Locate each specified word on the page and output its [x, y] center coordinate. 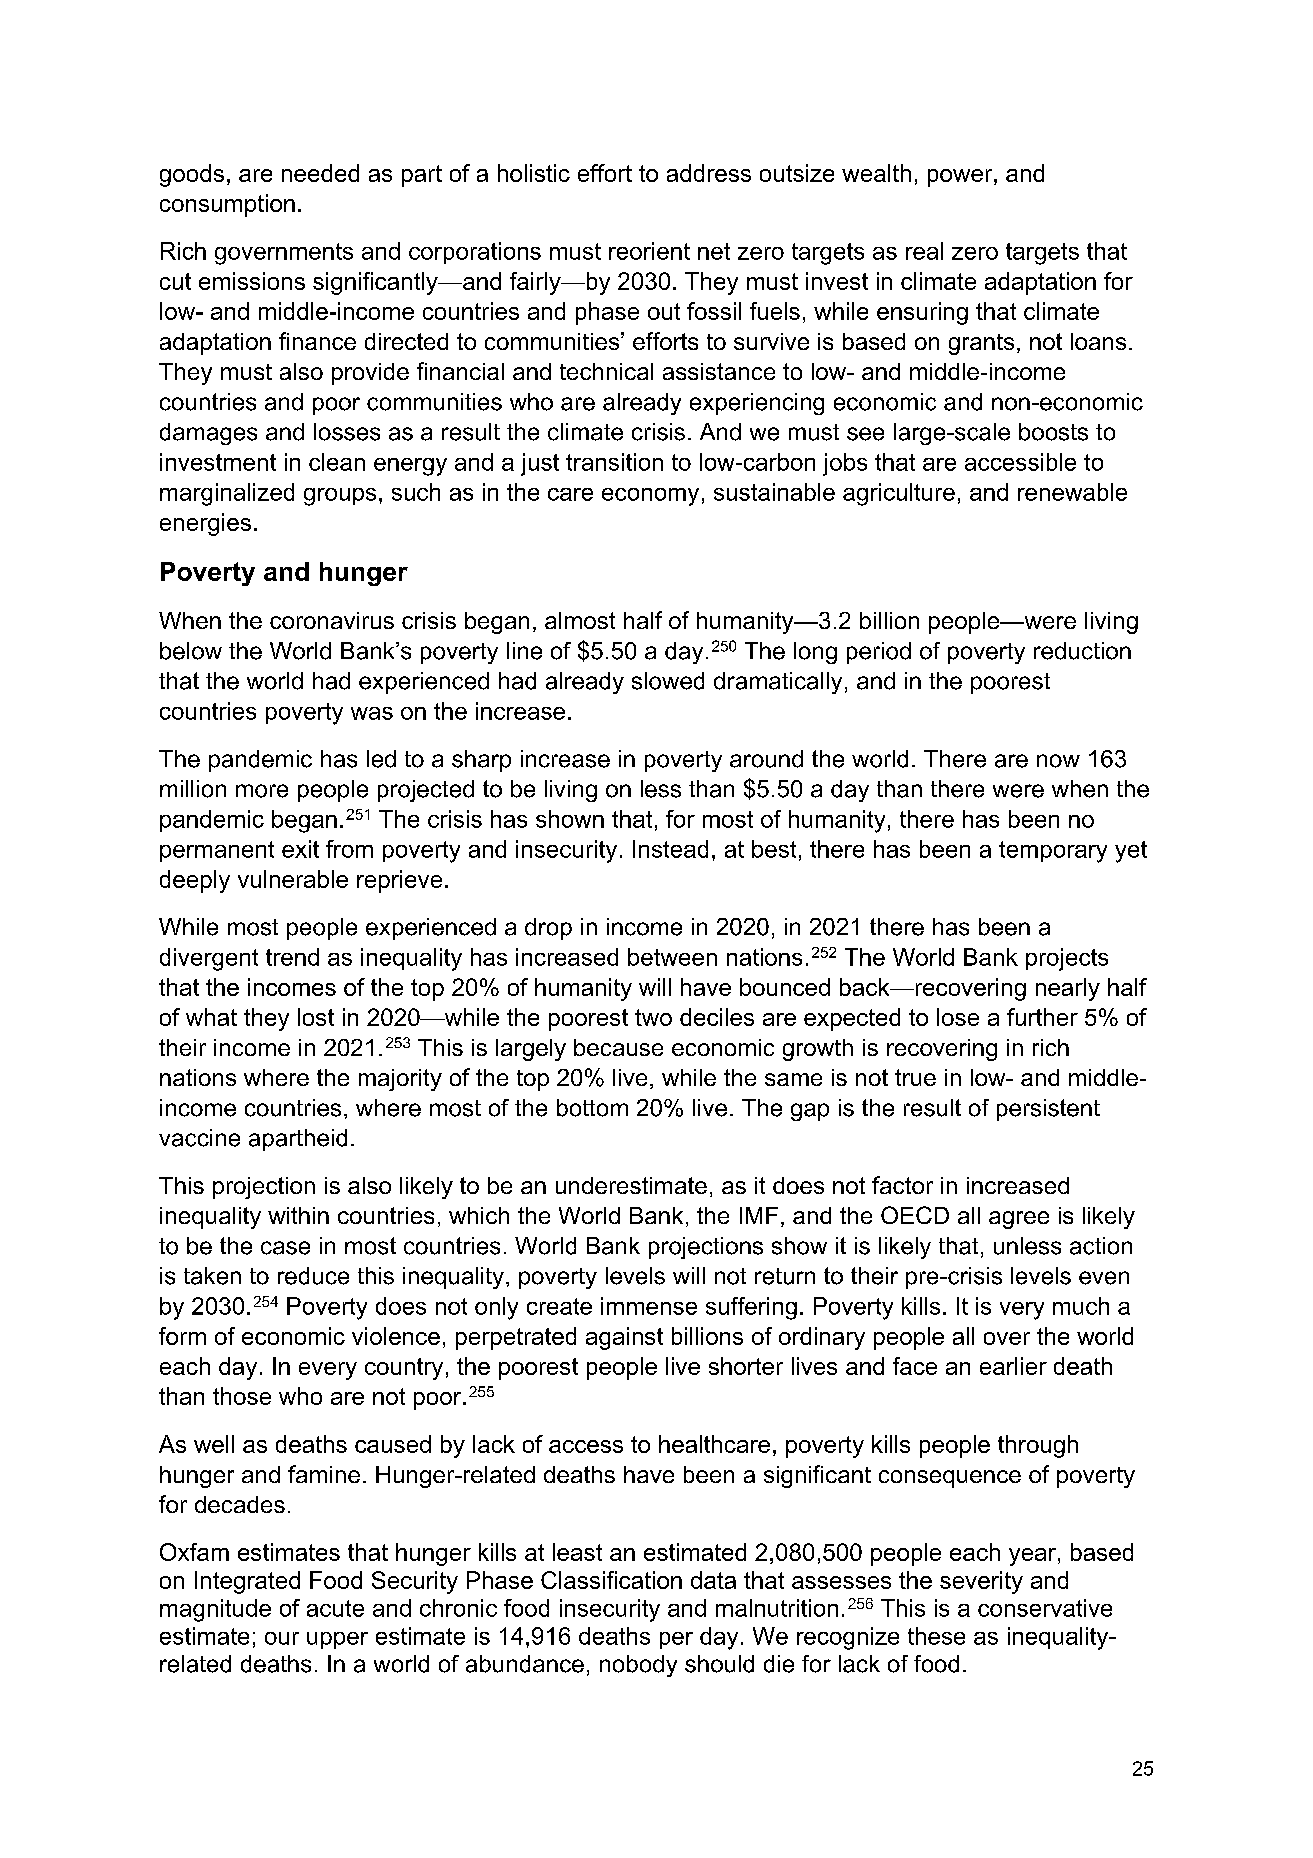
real [924, 251]
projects [1067, 959]
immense [649, 1306]
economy [650, 497]
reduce [313, 1276]
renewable [1072, 492]
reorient [649, 251]
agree [1019, 1220]
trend [292, 957]
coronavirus [332, 620]
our [282, 1638]
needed [320, 173]
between [672, 957]
